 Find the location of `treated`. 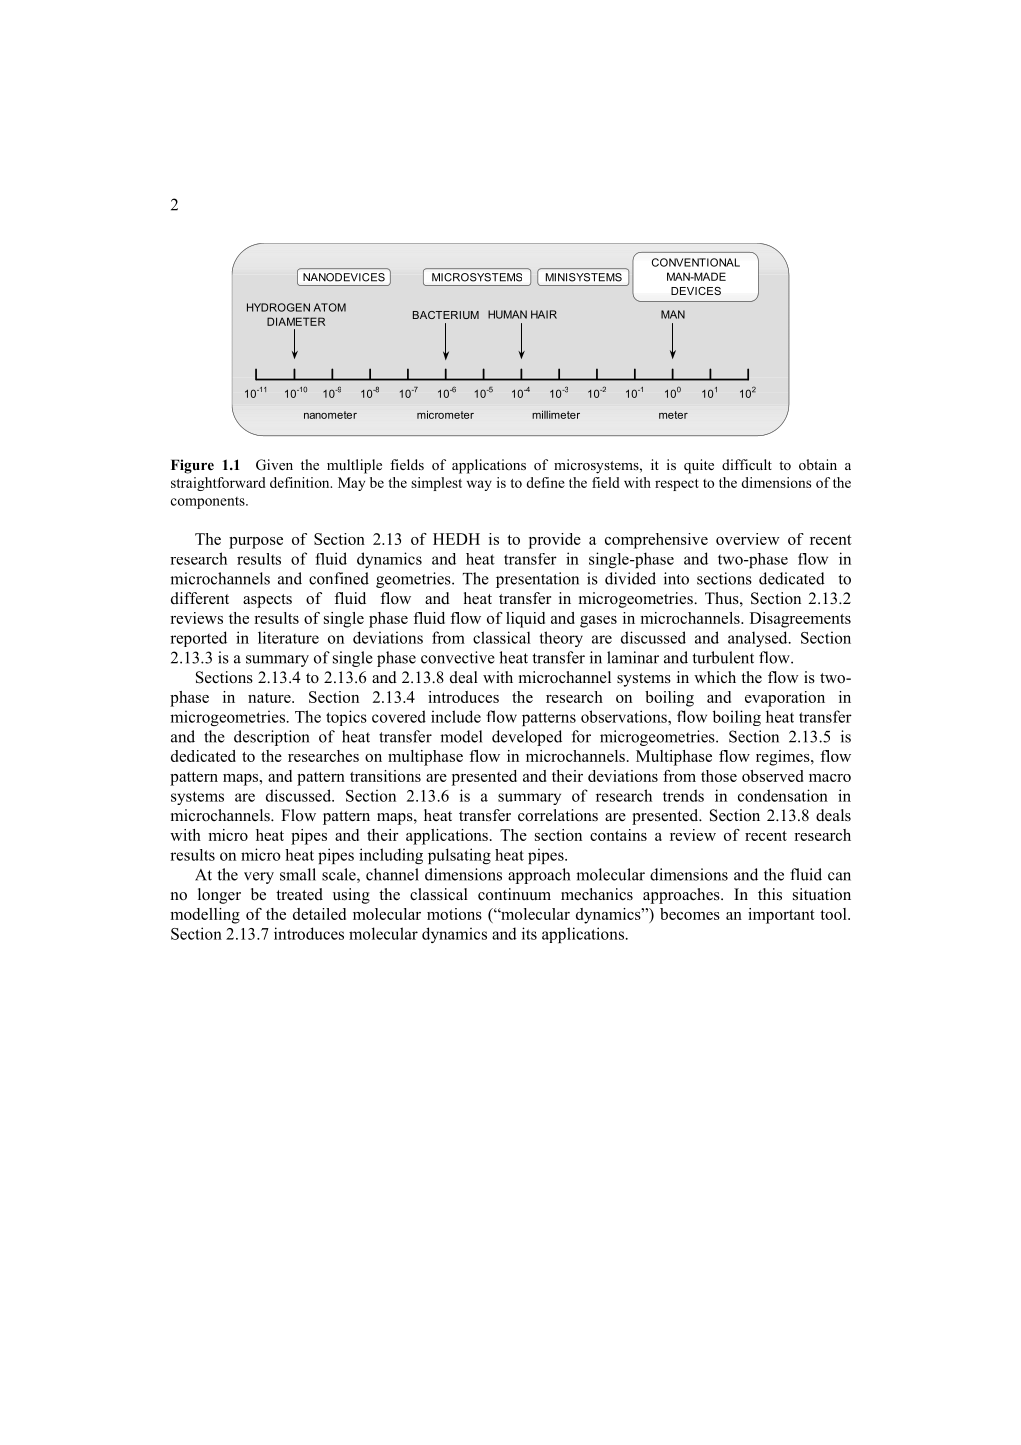

treated is located at coordinates (299, 894).
